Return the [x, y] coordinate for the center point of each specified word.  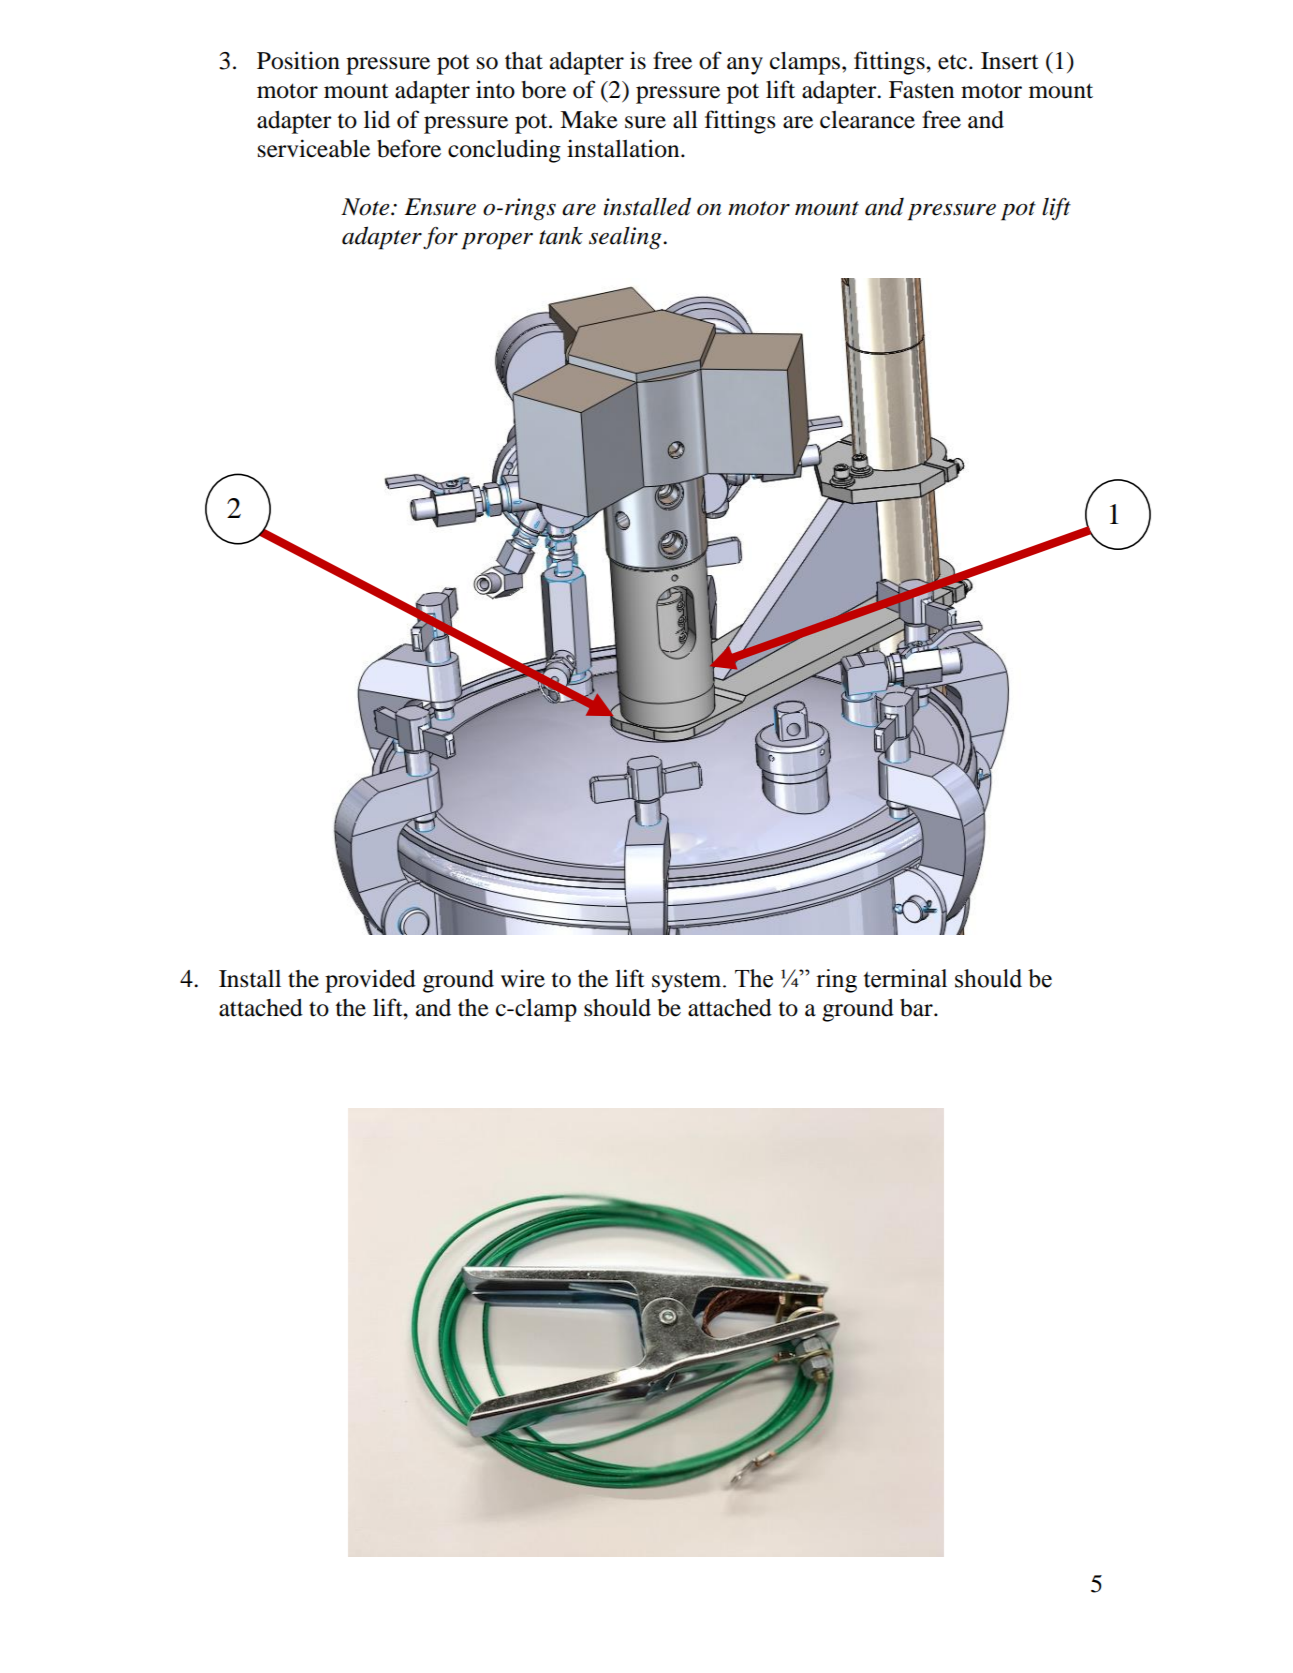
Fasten [921, 90]
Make [589, 120]
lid [377, 119]
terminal [905, 978]
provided [370, 981]
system [688, 982]
